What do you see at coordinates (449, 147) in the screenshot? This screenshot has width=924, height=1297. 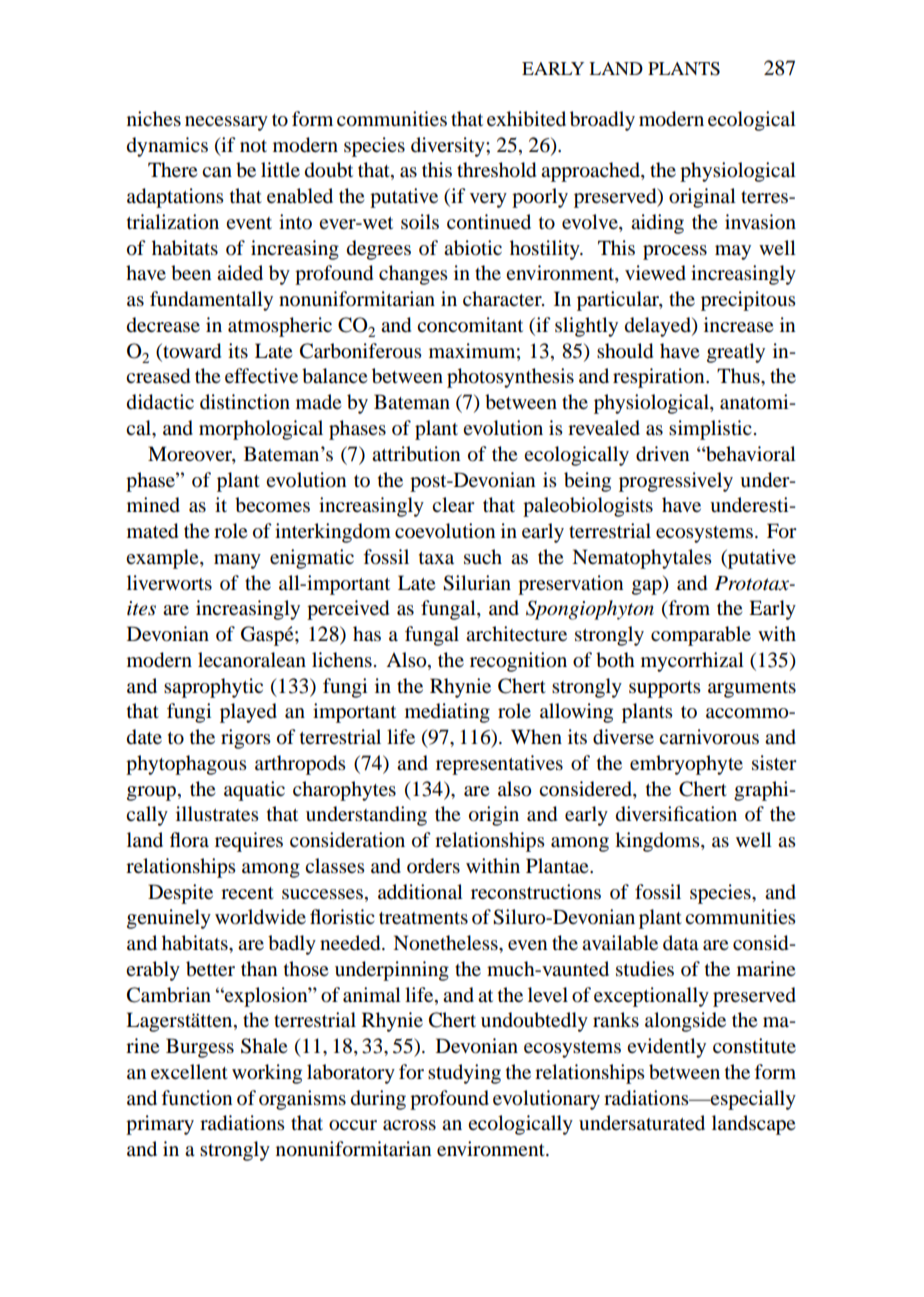 I see `diversity` at bounding box center [449, 147].
